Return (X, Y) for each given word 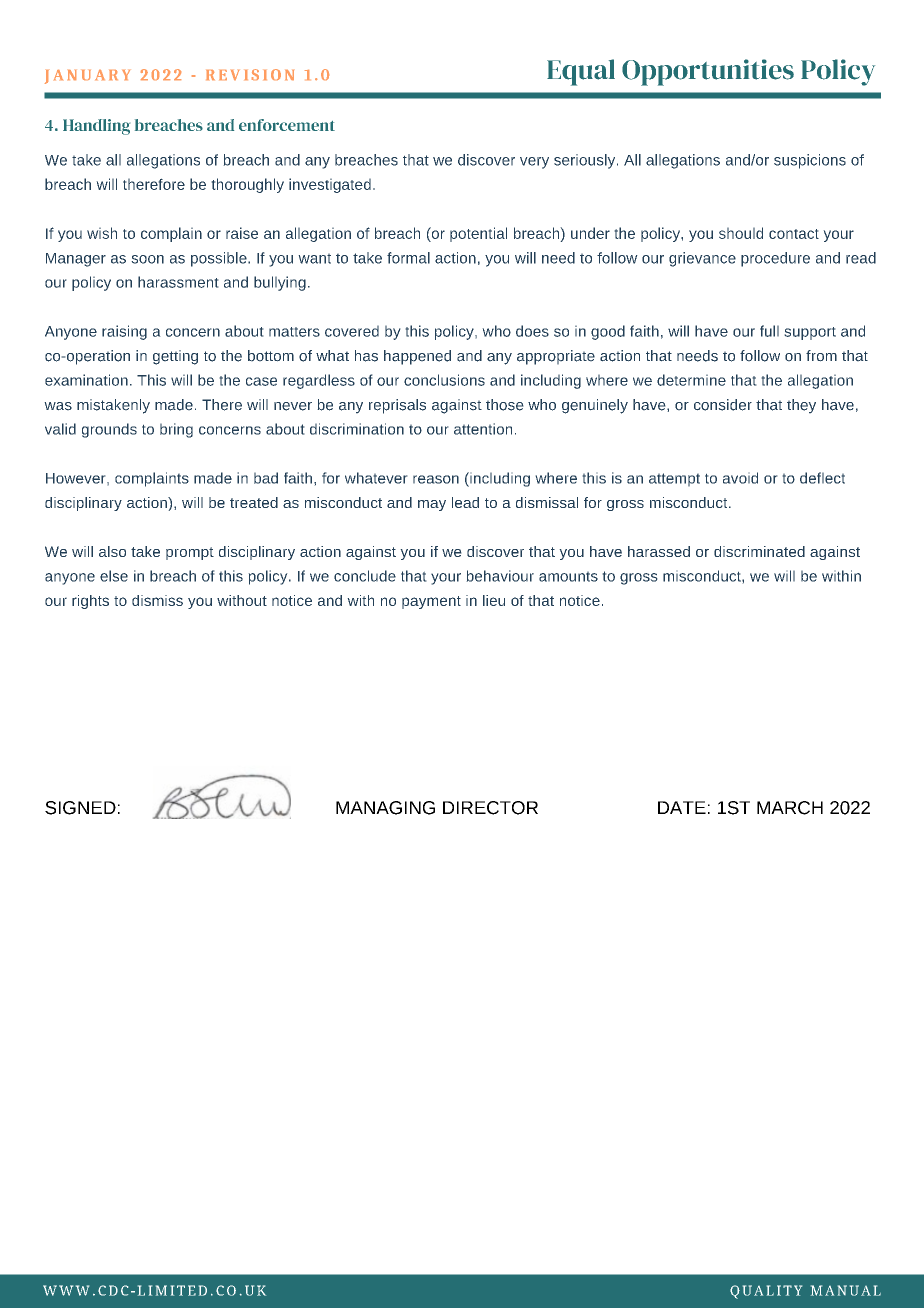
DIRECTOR (490, 808)
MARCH (790, 808)
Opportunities (708, 72)
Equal (581, 72)
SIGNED (80, 808)
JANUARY (87, 77)
